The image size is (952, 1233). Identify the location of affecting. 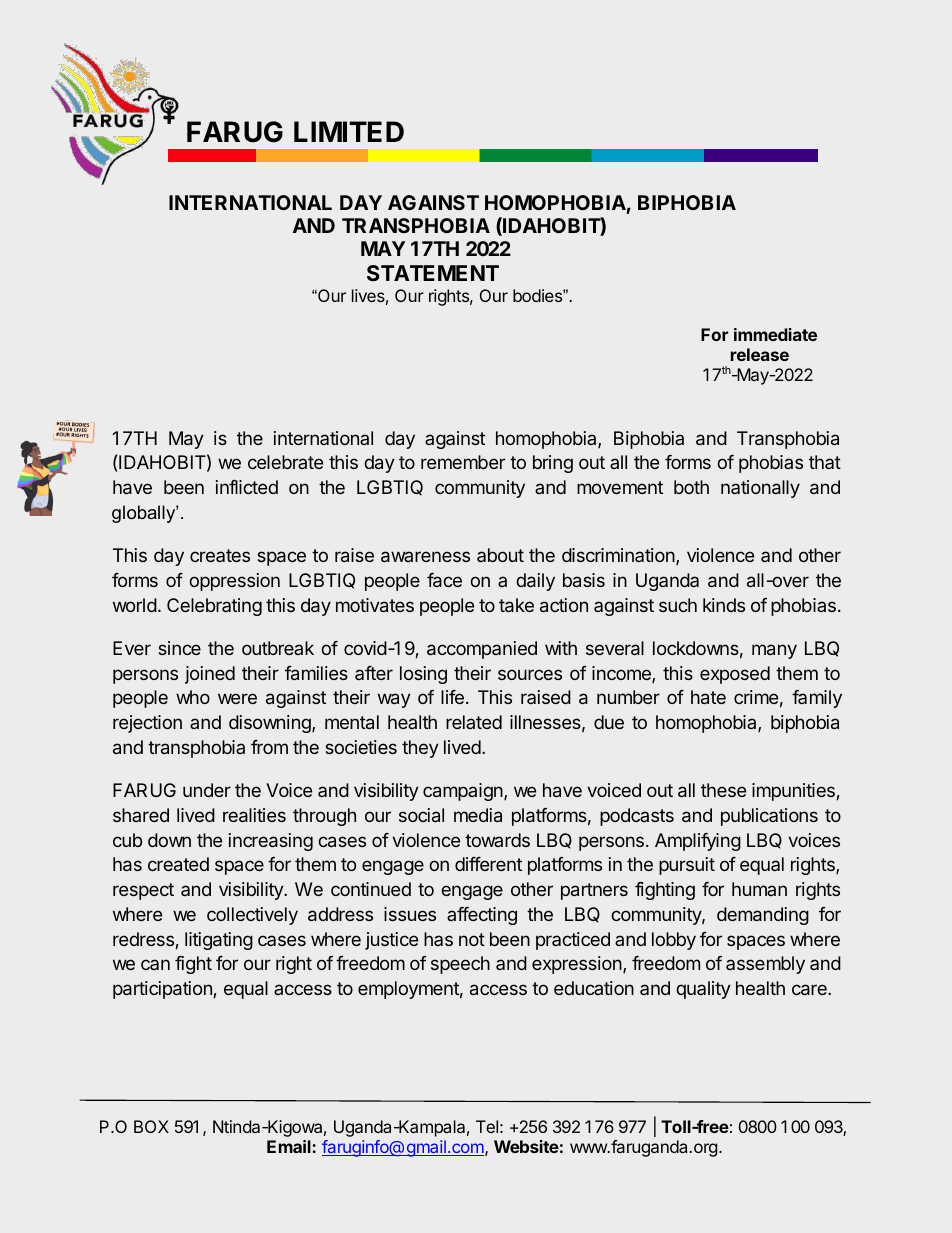
(482, 916).
